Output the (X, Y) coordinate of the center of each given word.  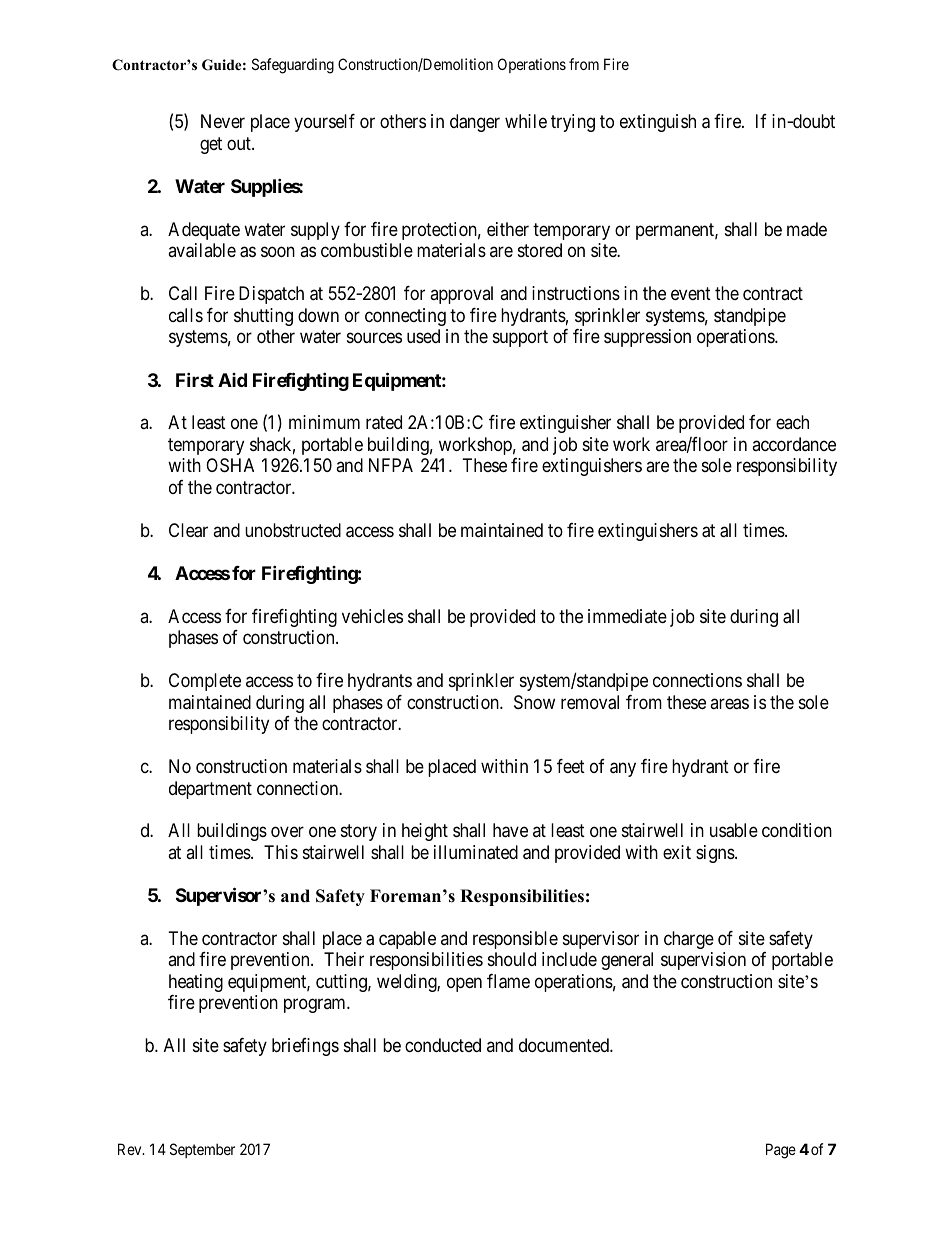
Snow (534, 702)
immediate (627, 616)
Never (223, 121)
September (202, 1150)
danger (475, 123)
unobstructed (293, 530)
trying (573, 123)
